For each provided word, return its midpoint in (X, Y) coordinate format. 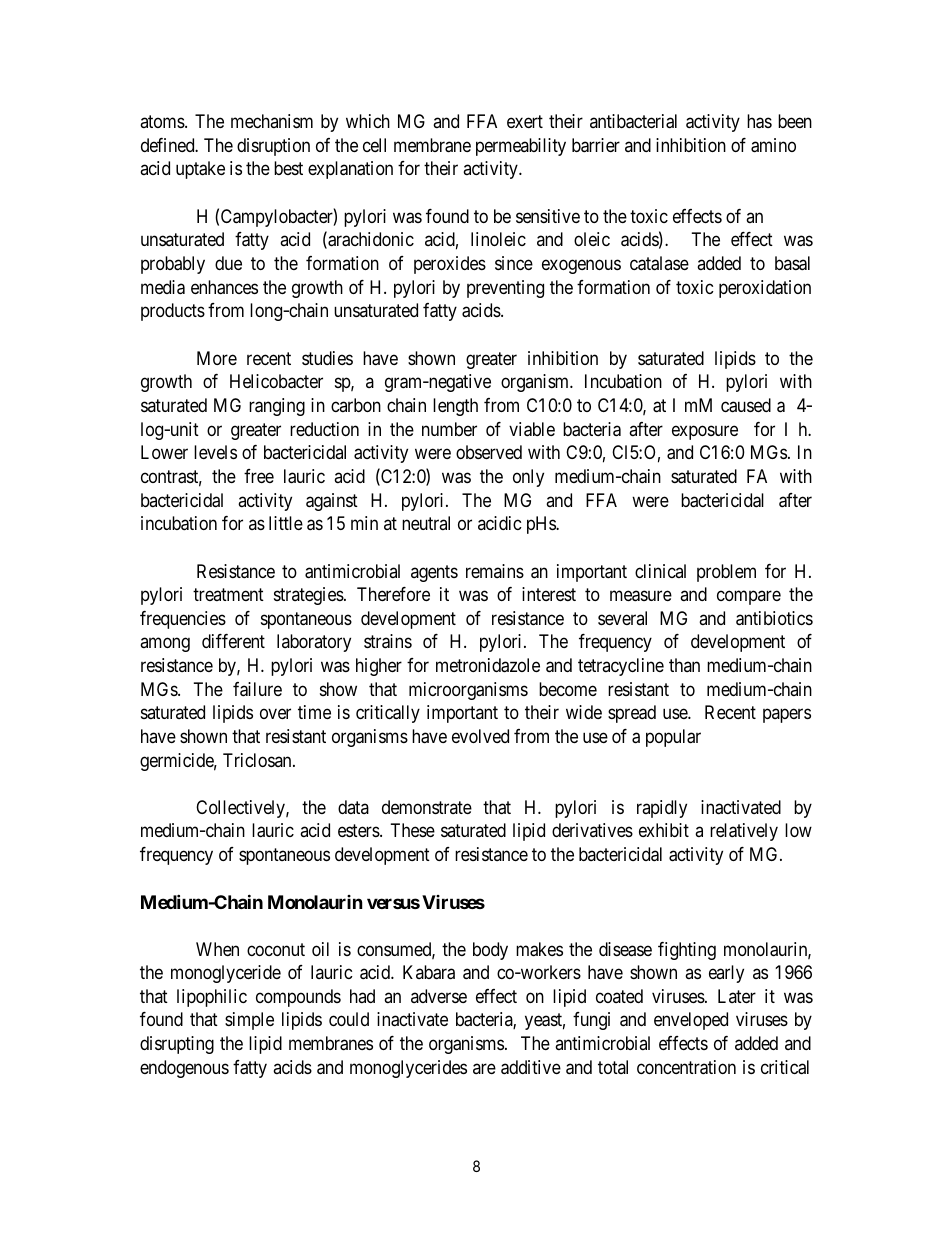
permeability (521, 147)
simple (249, 1021)
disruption (273, 147)
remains (495, 571)
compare (749, 597)
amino (773, 145)
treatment (228, 594)
